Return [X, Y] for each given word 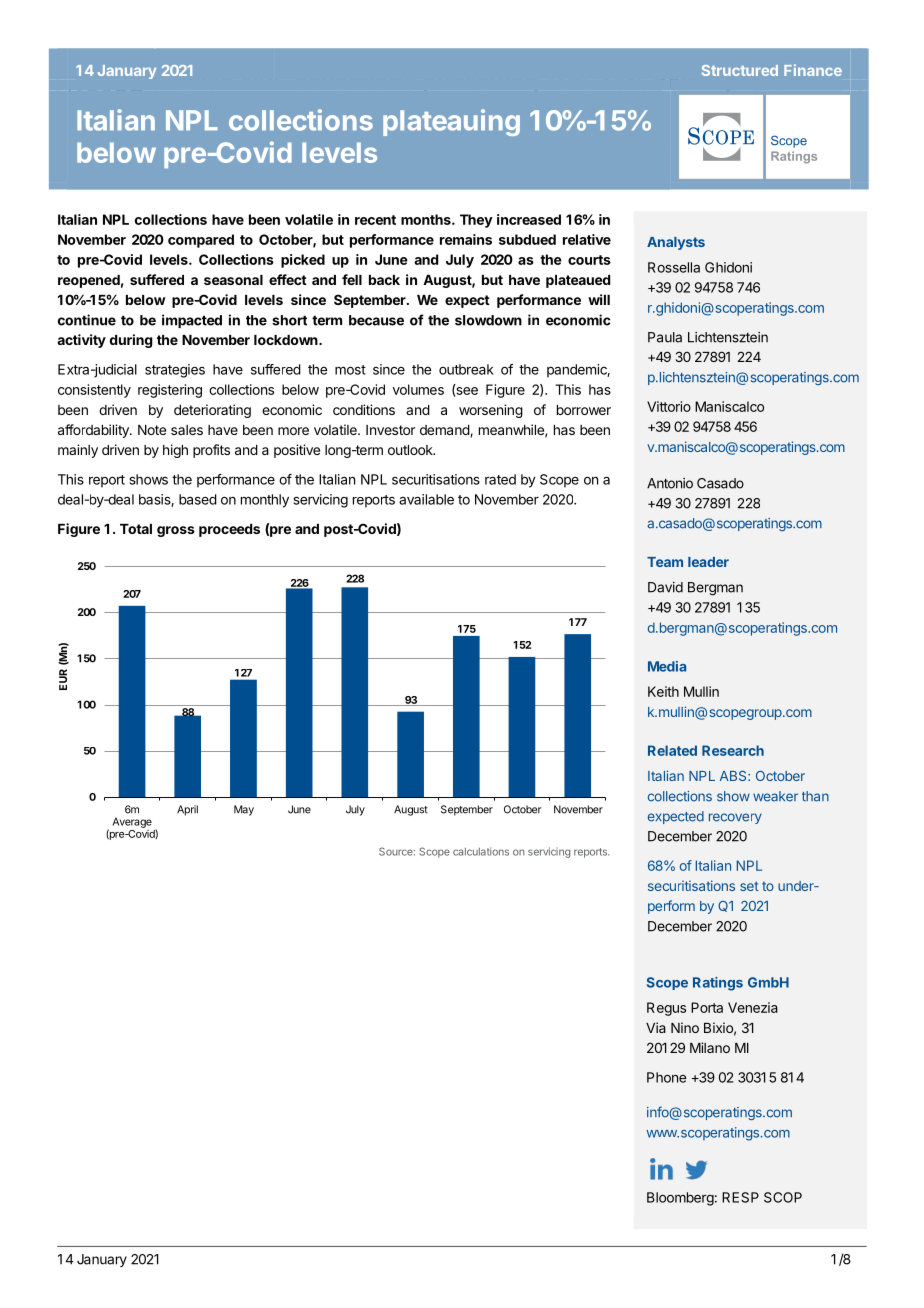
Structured [740, 70]
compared [201, 241]
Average [132, 822]
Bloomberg [680, 1199]
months [427, 219]
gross [176, 531]
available [426, 499]
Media [667, 666]
